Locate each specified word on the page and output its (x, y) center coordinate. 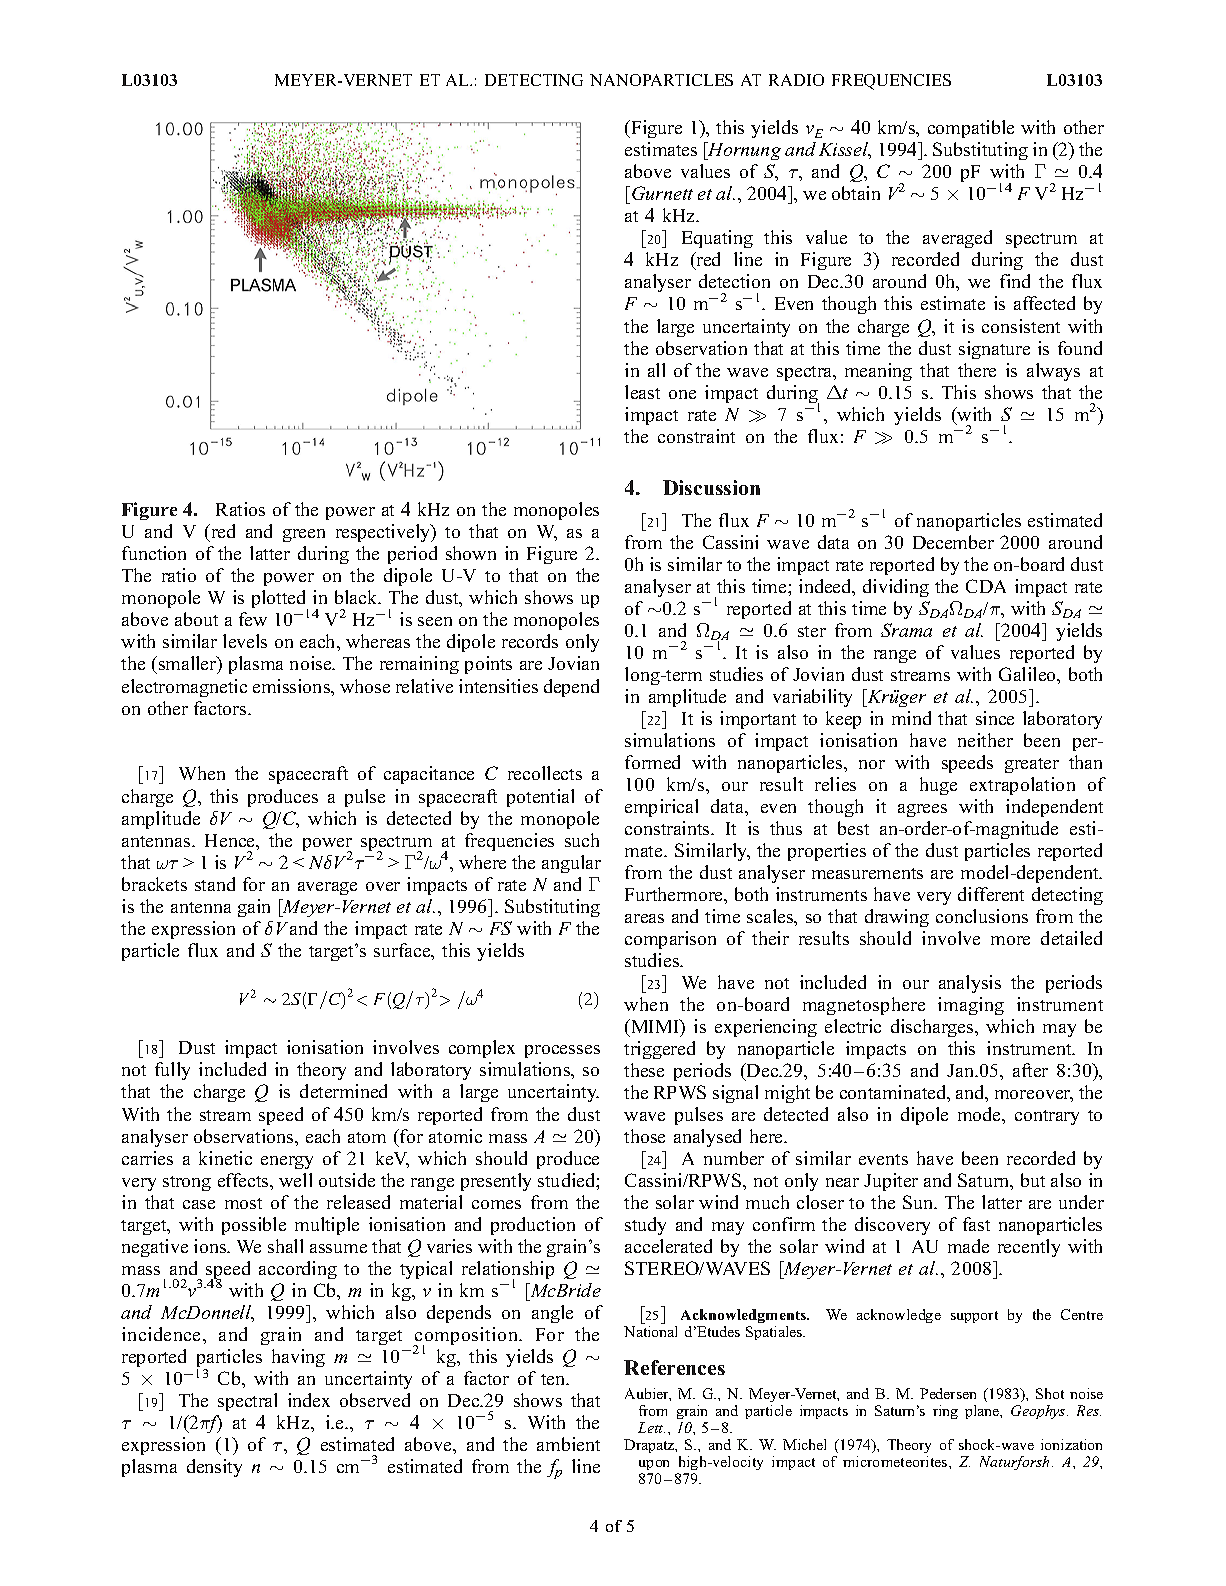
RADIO (796, 80)
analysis (970, 984)
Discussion (711, 487)
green (304, 535)
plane (983, 1412)
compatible (971, 129)
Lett (651, 1427)
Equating (717, 239)
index (309, 1400)
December (953, 542)
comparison (670, 940)
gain (254, 908)
